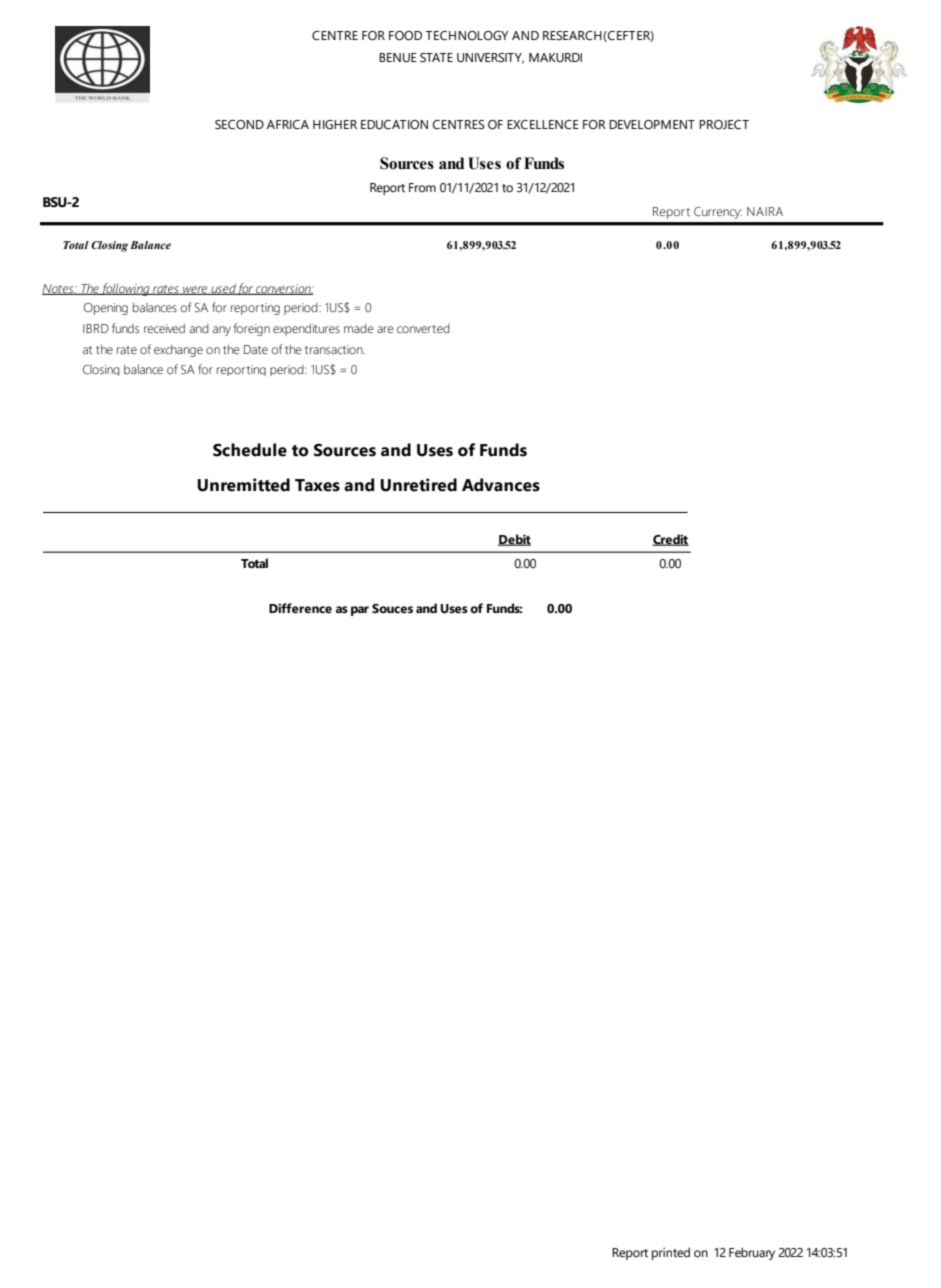  Describe the element at coordinates (671, 1253) in the screenshot. I see `printed` at that location.
